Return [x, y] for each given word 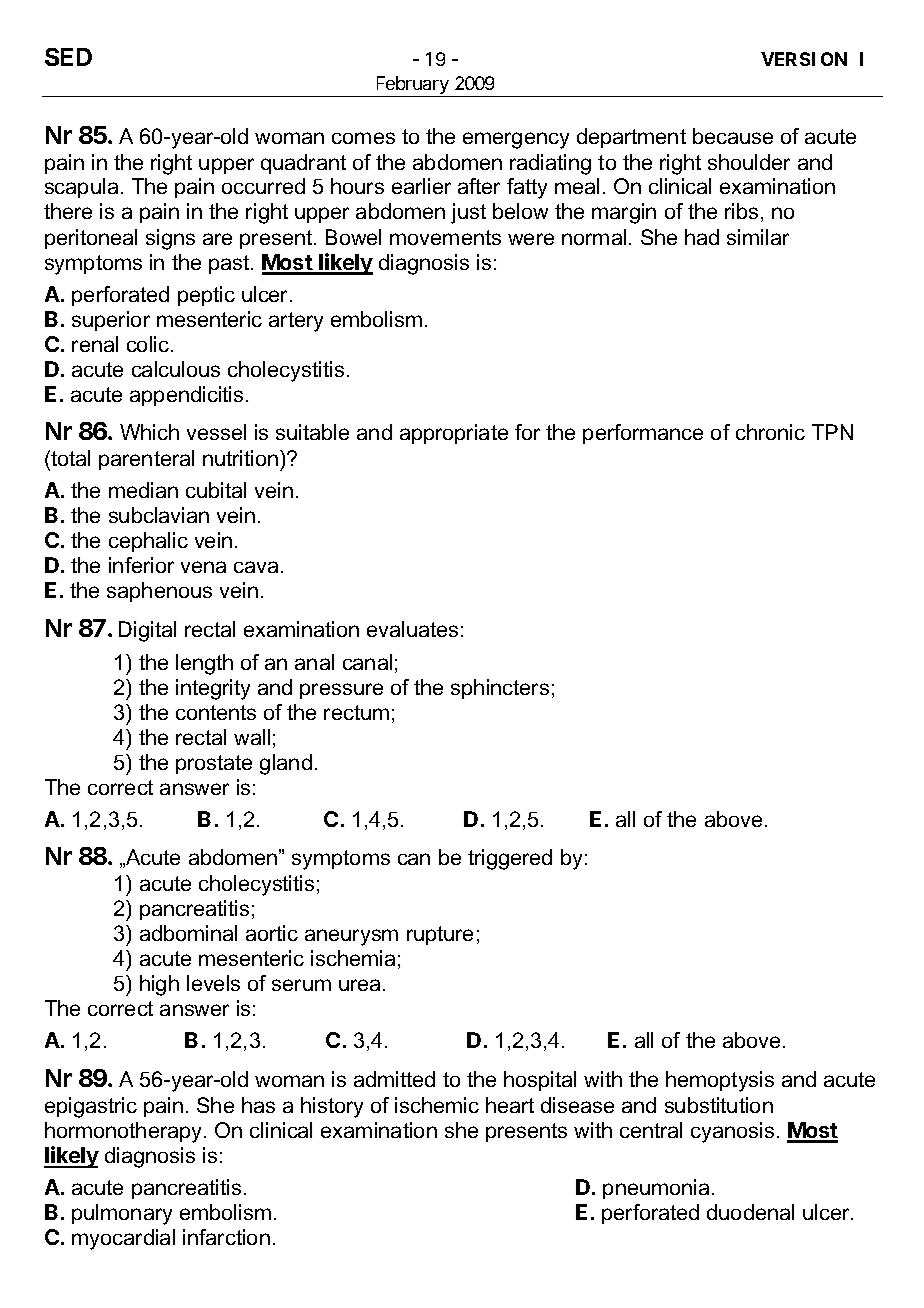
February [412, 86]
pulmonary [122, 1214]
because [733, 136]
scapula [81, 188]
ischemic [437, 1105]
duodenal [750, 1212]
